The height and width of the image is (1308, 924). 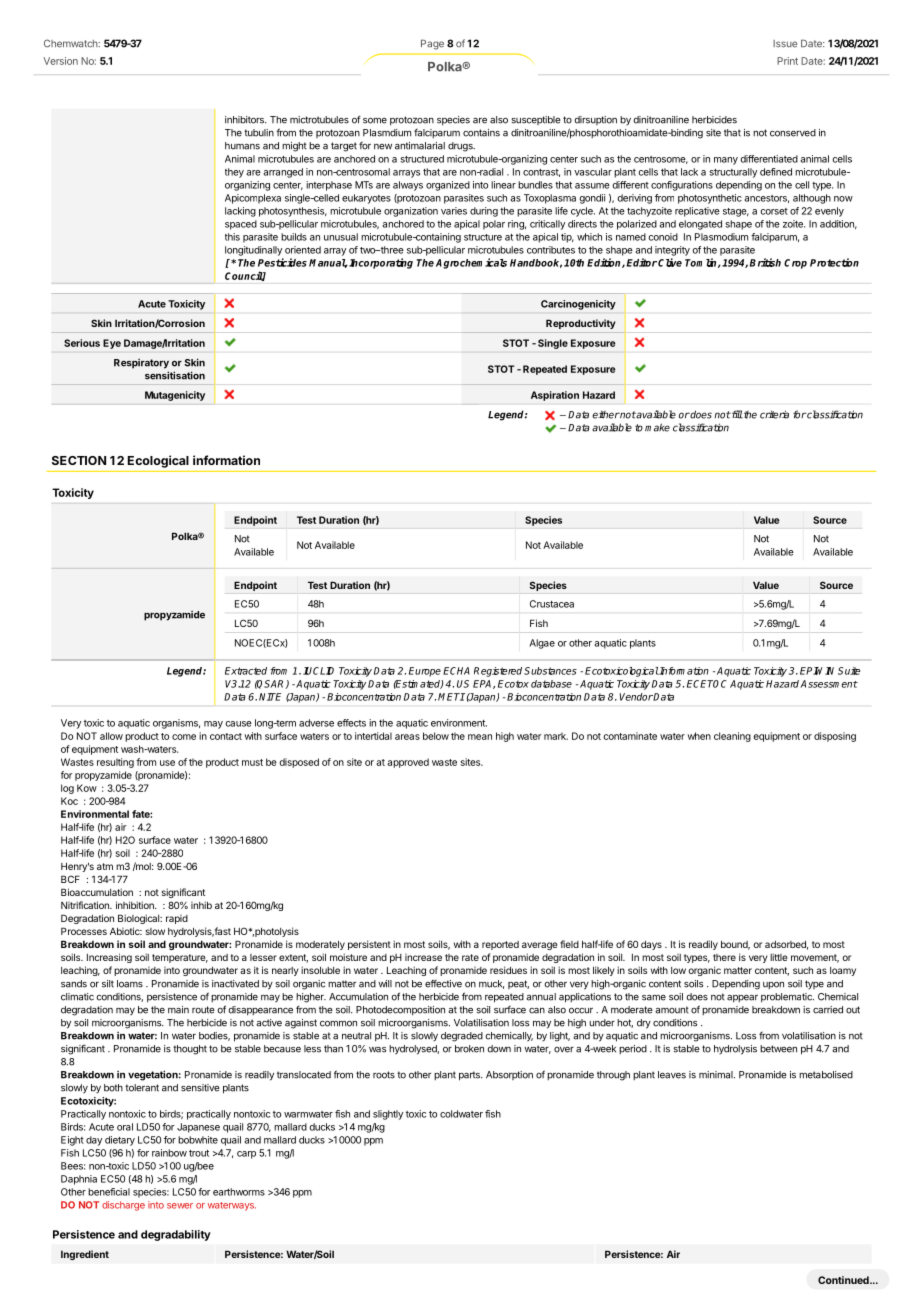 I want to click on effective, so click(x=443, y=983).
